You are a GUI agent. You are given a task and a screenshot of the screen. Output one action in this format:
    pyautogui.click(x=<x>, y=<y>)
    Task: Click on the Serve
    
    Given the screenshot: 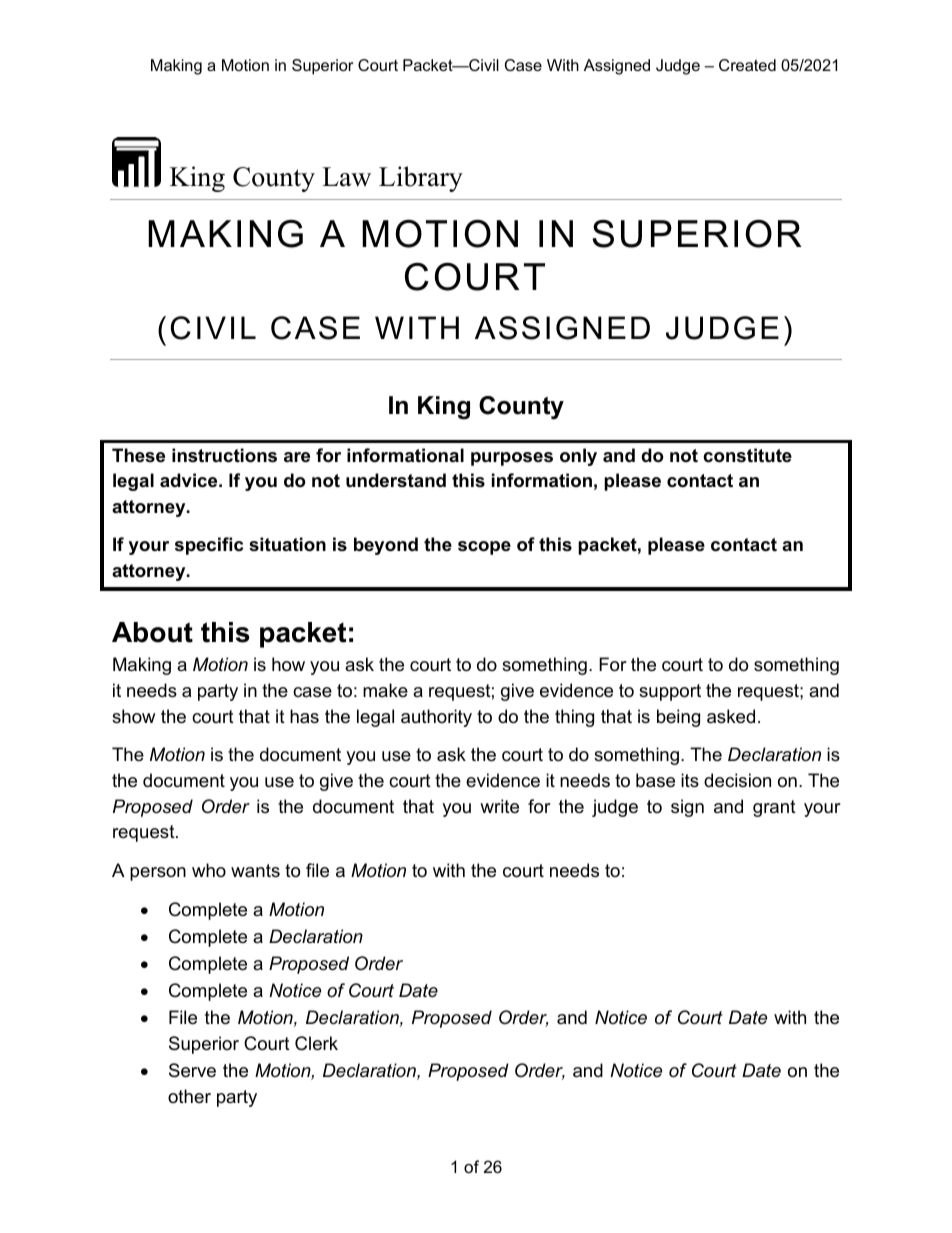 What is the action you would take?
    pyautogui.click(x=192, y=1070)
